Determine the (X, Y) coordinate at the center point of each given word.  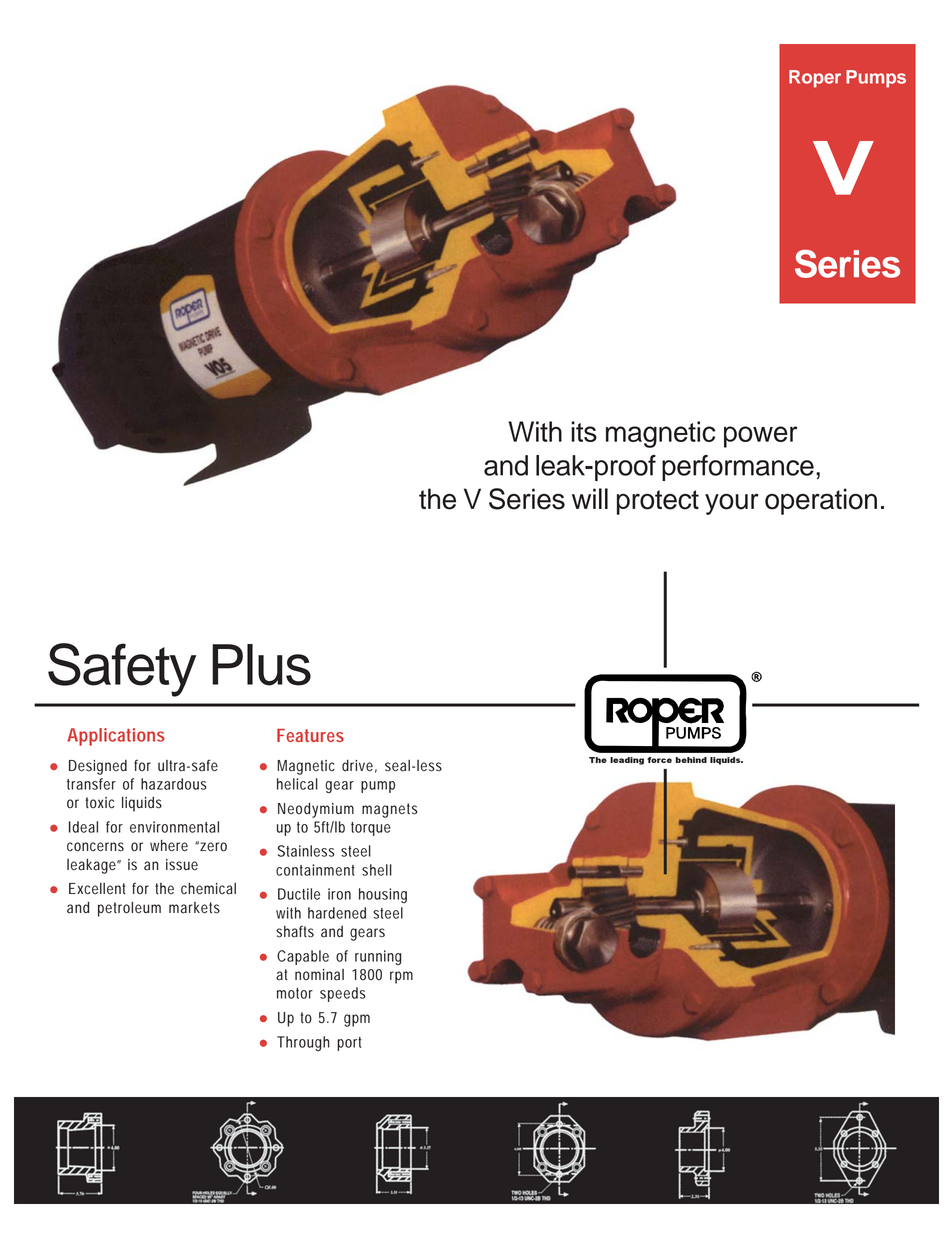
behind (691, 760)
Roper (815, 79)
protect (658, 502)
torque (371, 829)
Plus (261, 665)
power (761, 437)
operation (821, 501)
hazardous (174, 784)
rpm (401, 977)
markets (194, 908)
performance (738, 468)
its (584, 431)
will (590, 498)
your (732, 504)
